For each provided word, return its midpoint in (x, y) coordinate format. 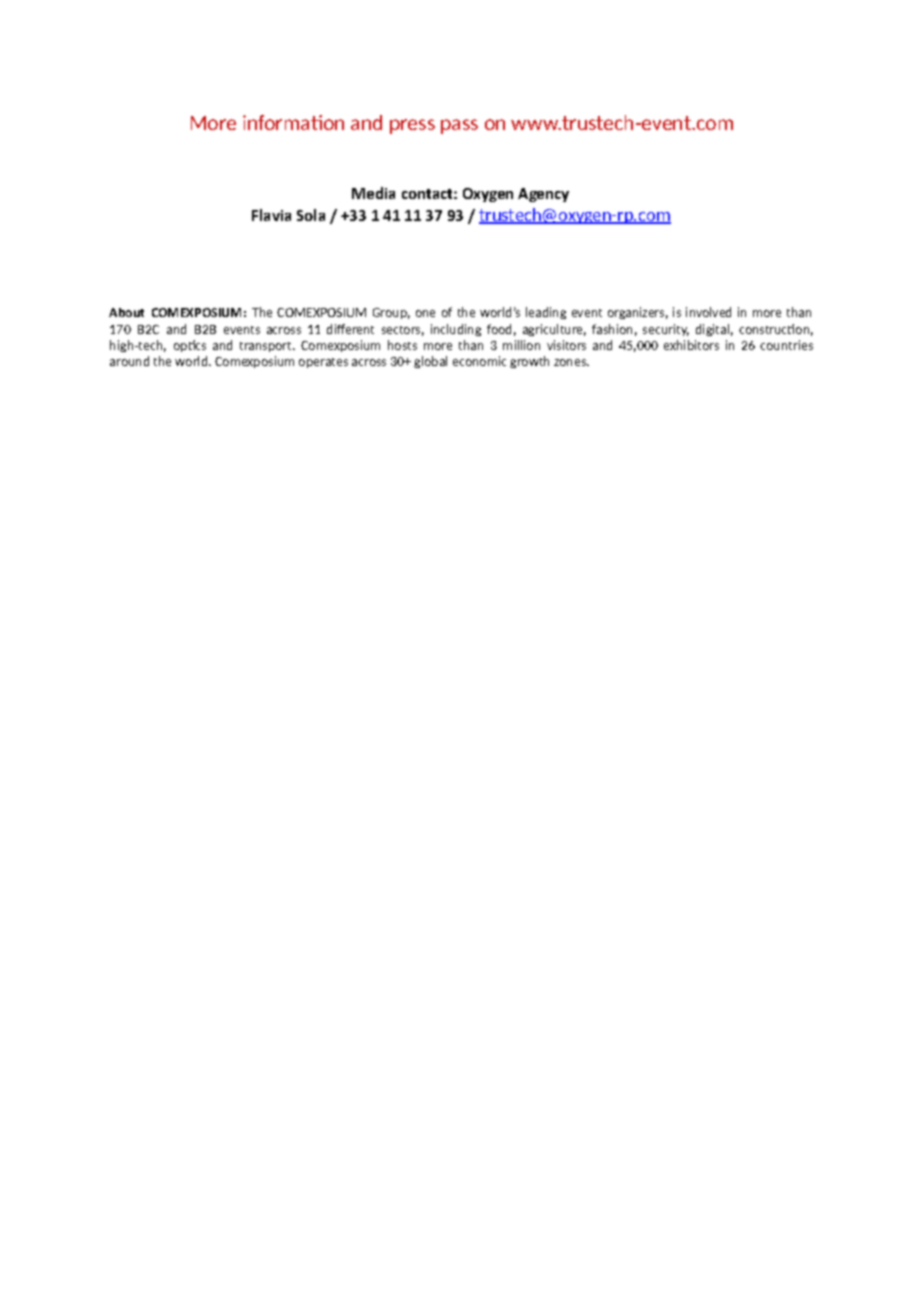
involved (708, 312)
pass (459, 126)
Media (373, 193)
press (412, 126)
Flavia (271, 215)
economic (479, 361)
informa (277, 122)
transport (267, 347)
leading (546, 313)
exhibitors (691, 345)
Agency (543, 195)
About (126, 312)
